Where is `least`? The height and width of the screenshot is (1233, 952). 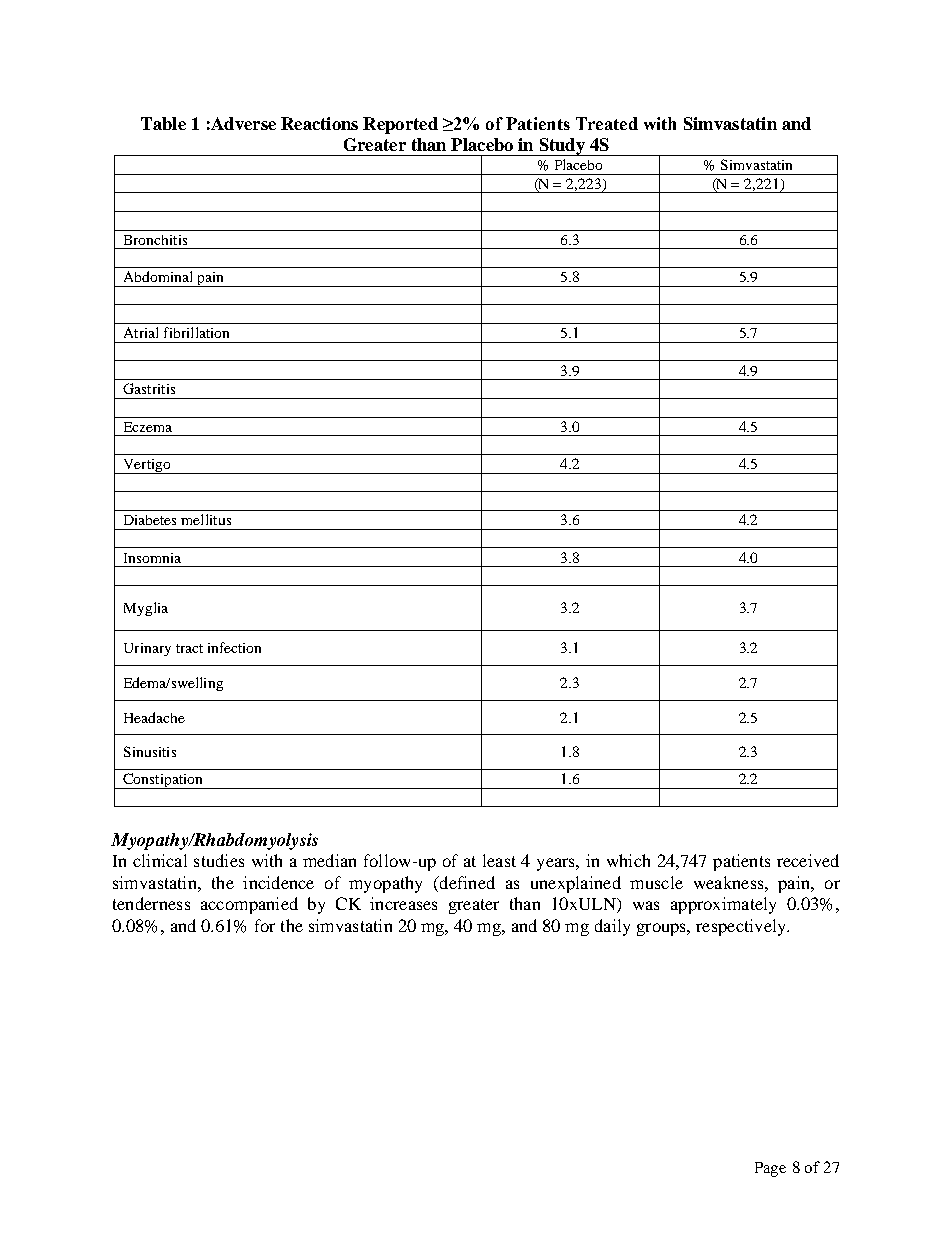 least is located at coordinates (499, 860).
